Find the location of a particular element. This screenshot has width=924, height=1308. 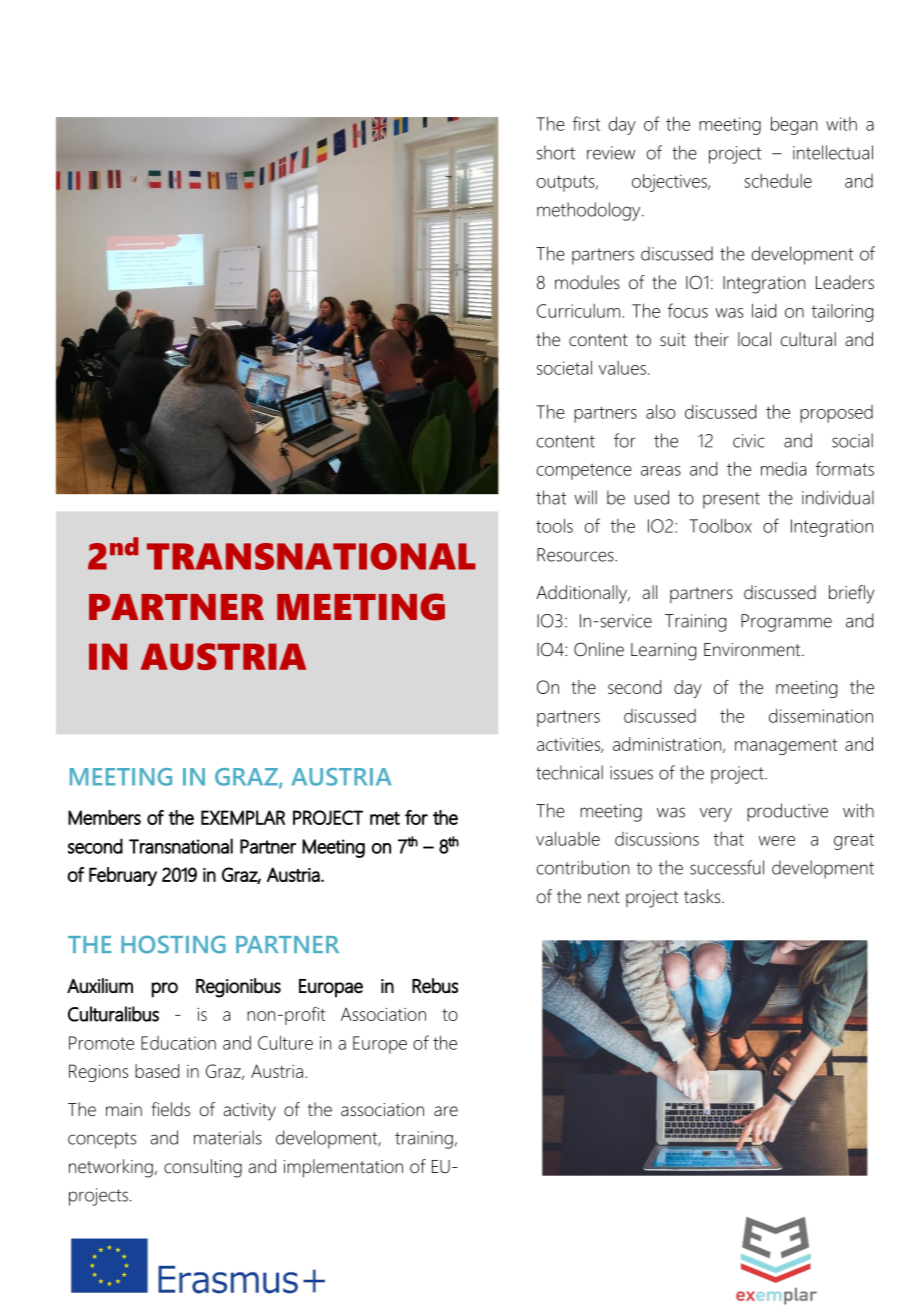

short is located at coordinates (556, 152).
